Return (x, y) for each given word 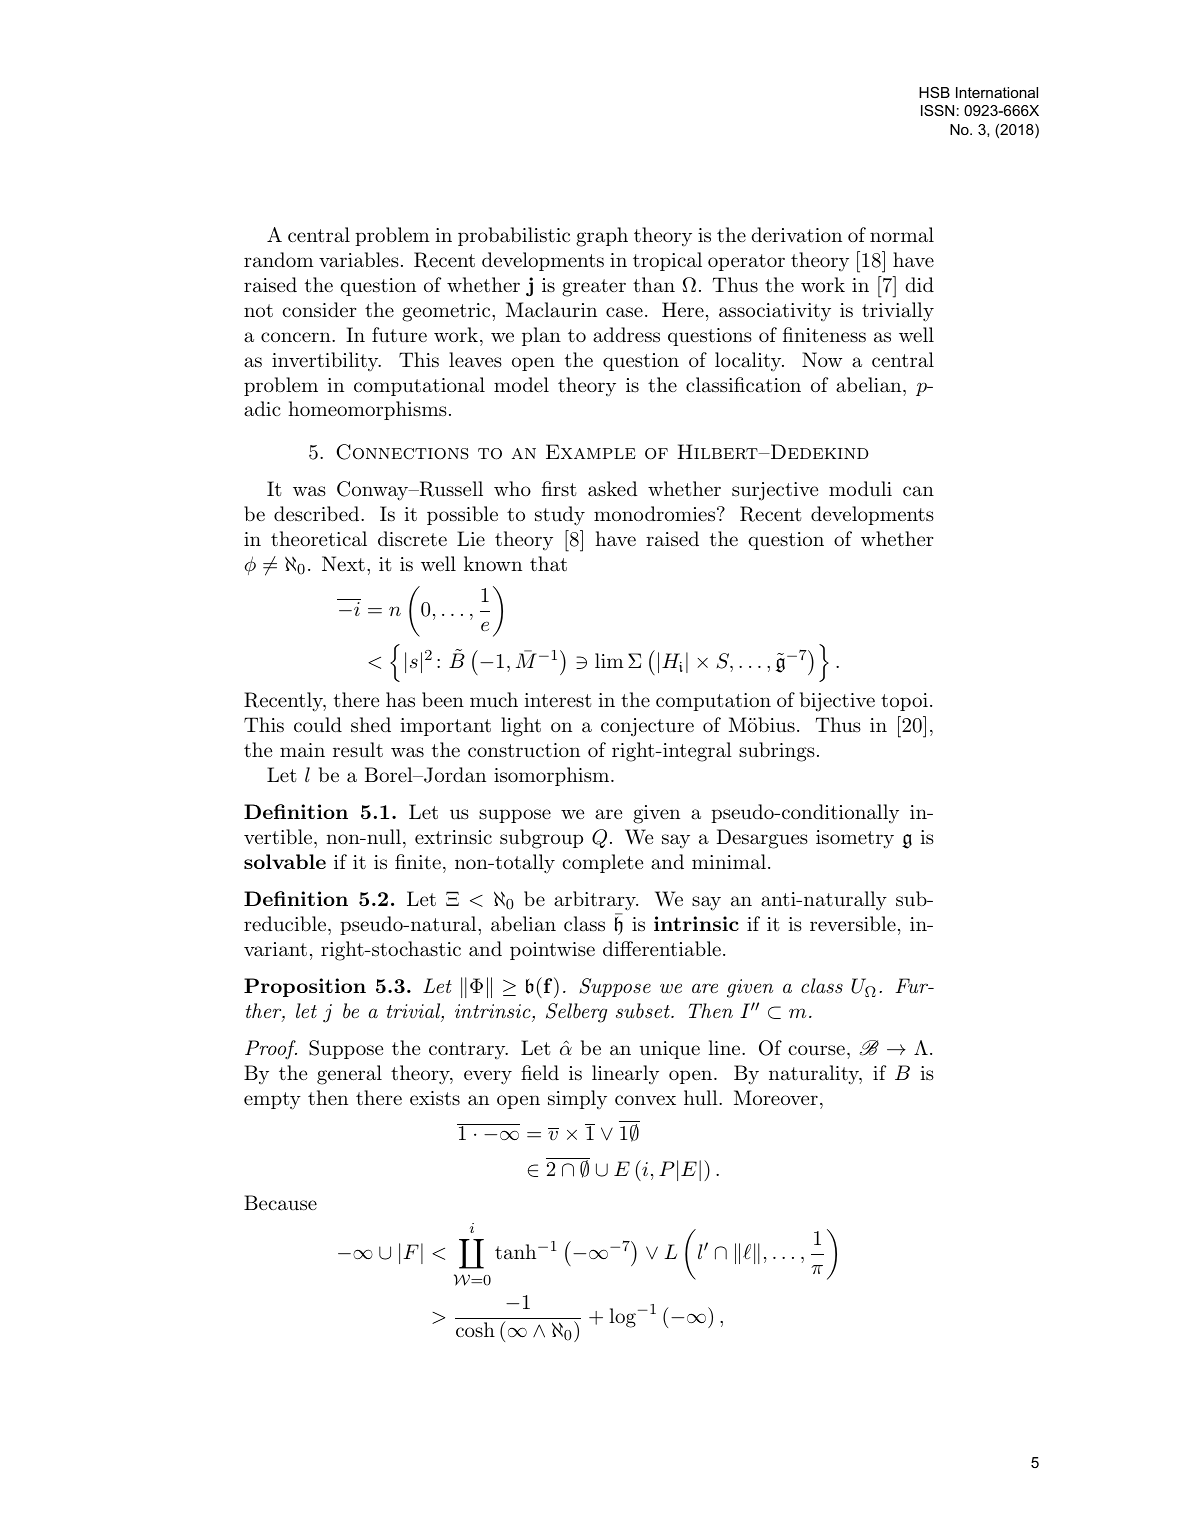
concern (297, 337)
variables (359, 260)
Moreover (776, 1097)
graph (602, 237)
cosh (475, 1329)
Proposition (305, 987)
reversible (853, 924)
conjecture (647, 727)
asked (613, 489)
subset (644, 1011)
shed (371, 725)
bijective (837, 702)
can (918, 491)
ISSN (937, 110)
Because (280, 1203)
